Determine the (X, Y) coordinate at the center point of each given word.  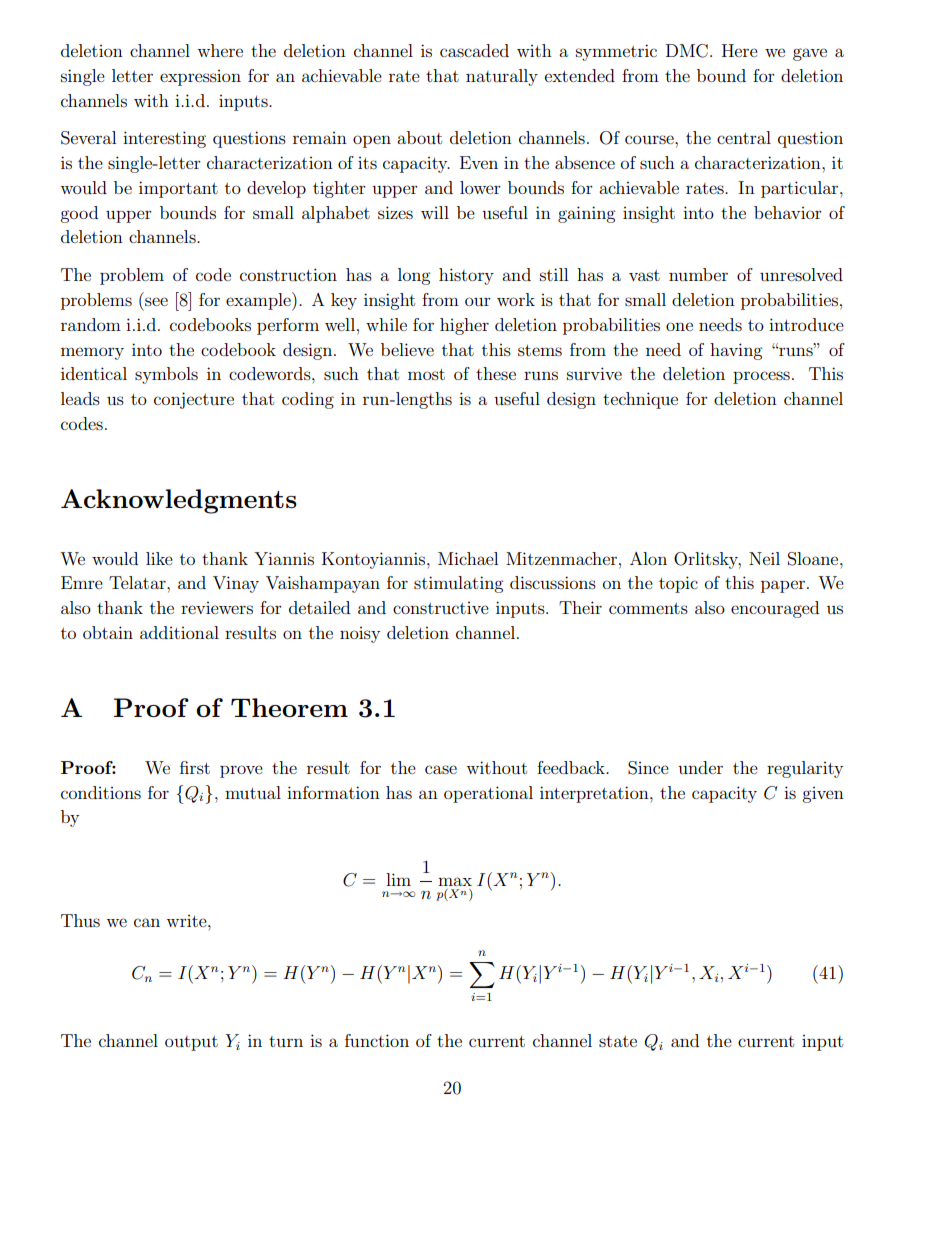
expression (200, 78)
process (761, 377)
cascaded (474, 50)
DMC (687, 51)
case (441, 769)
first (195, 767)
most (426, 374)
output (191, 1043)
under (700, 767)
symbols (166, 375)
